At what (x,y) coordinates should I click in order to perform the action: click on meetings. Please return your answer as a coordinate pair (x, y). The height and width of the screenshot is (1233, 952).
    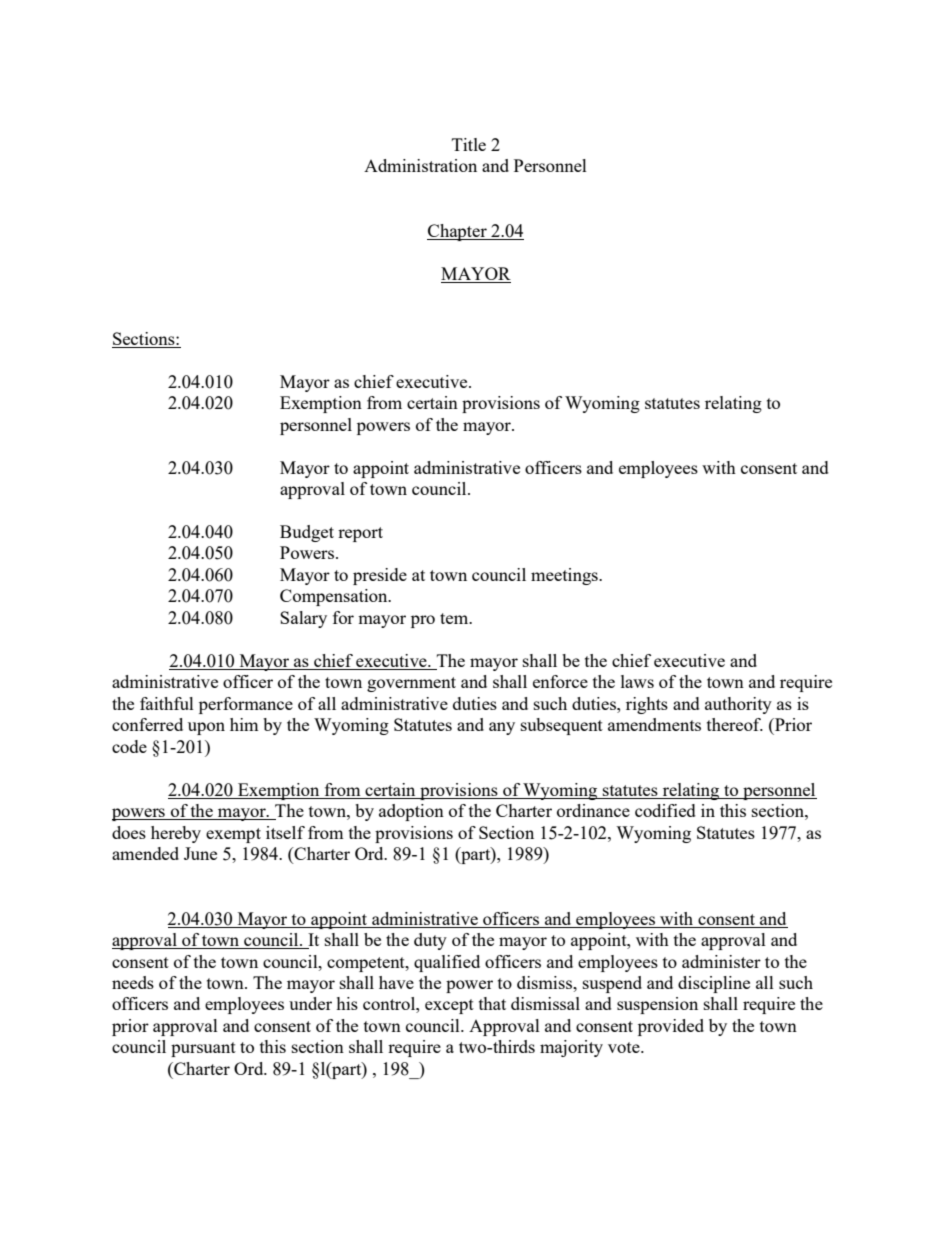
    Looking at the image, I should click on (565, 576).
